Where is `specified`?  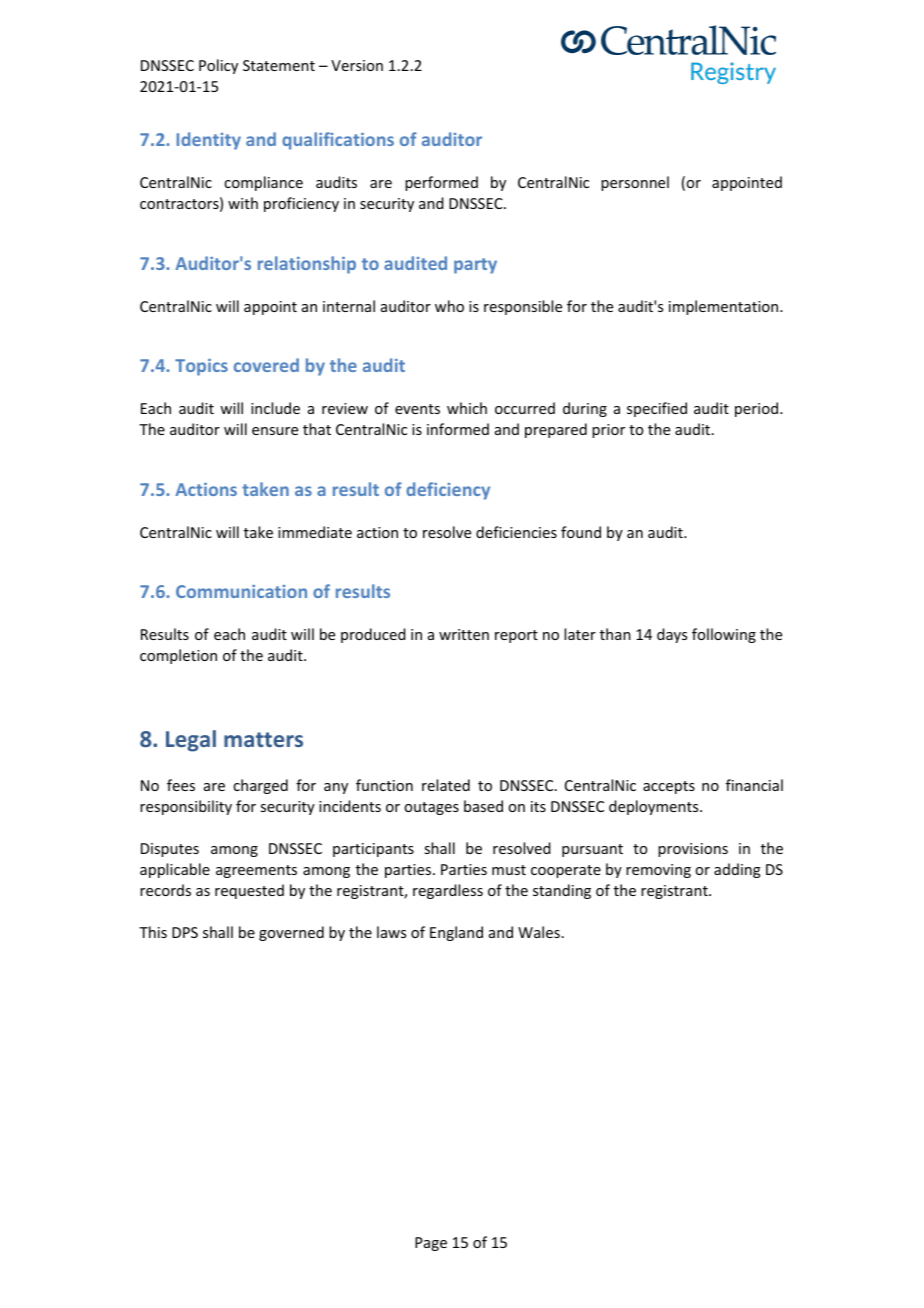
specified is located at coordinates (657, 409).
